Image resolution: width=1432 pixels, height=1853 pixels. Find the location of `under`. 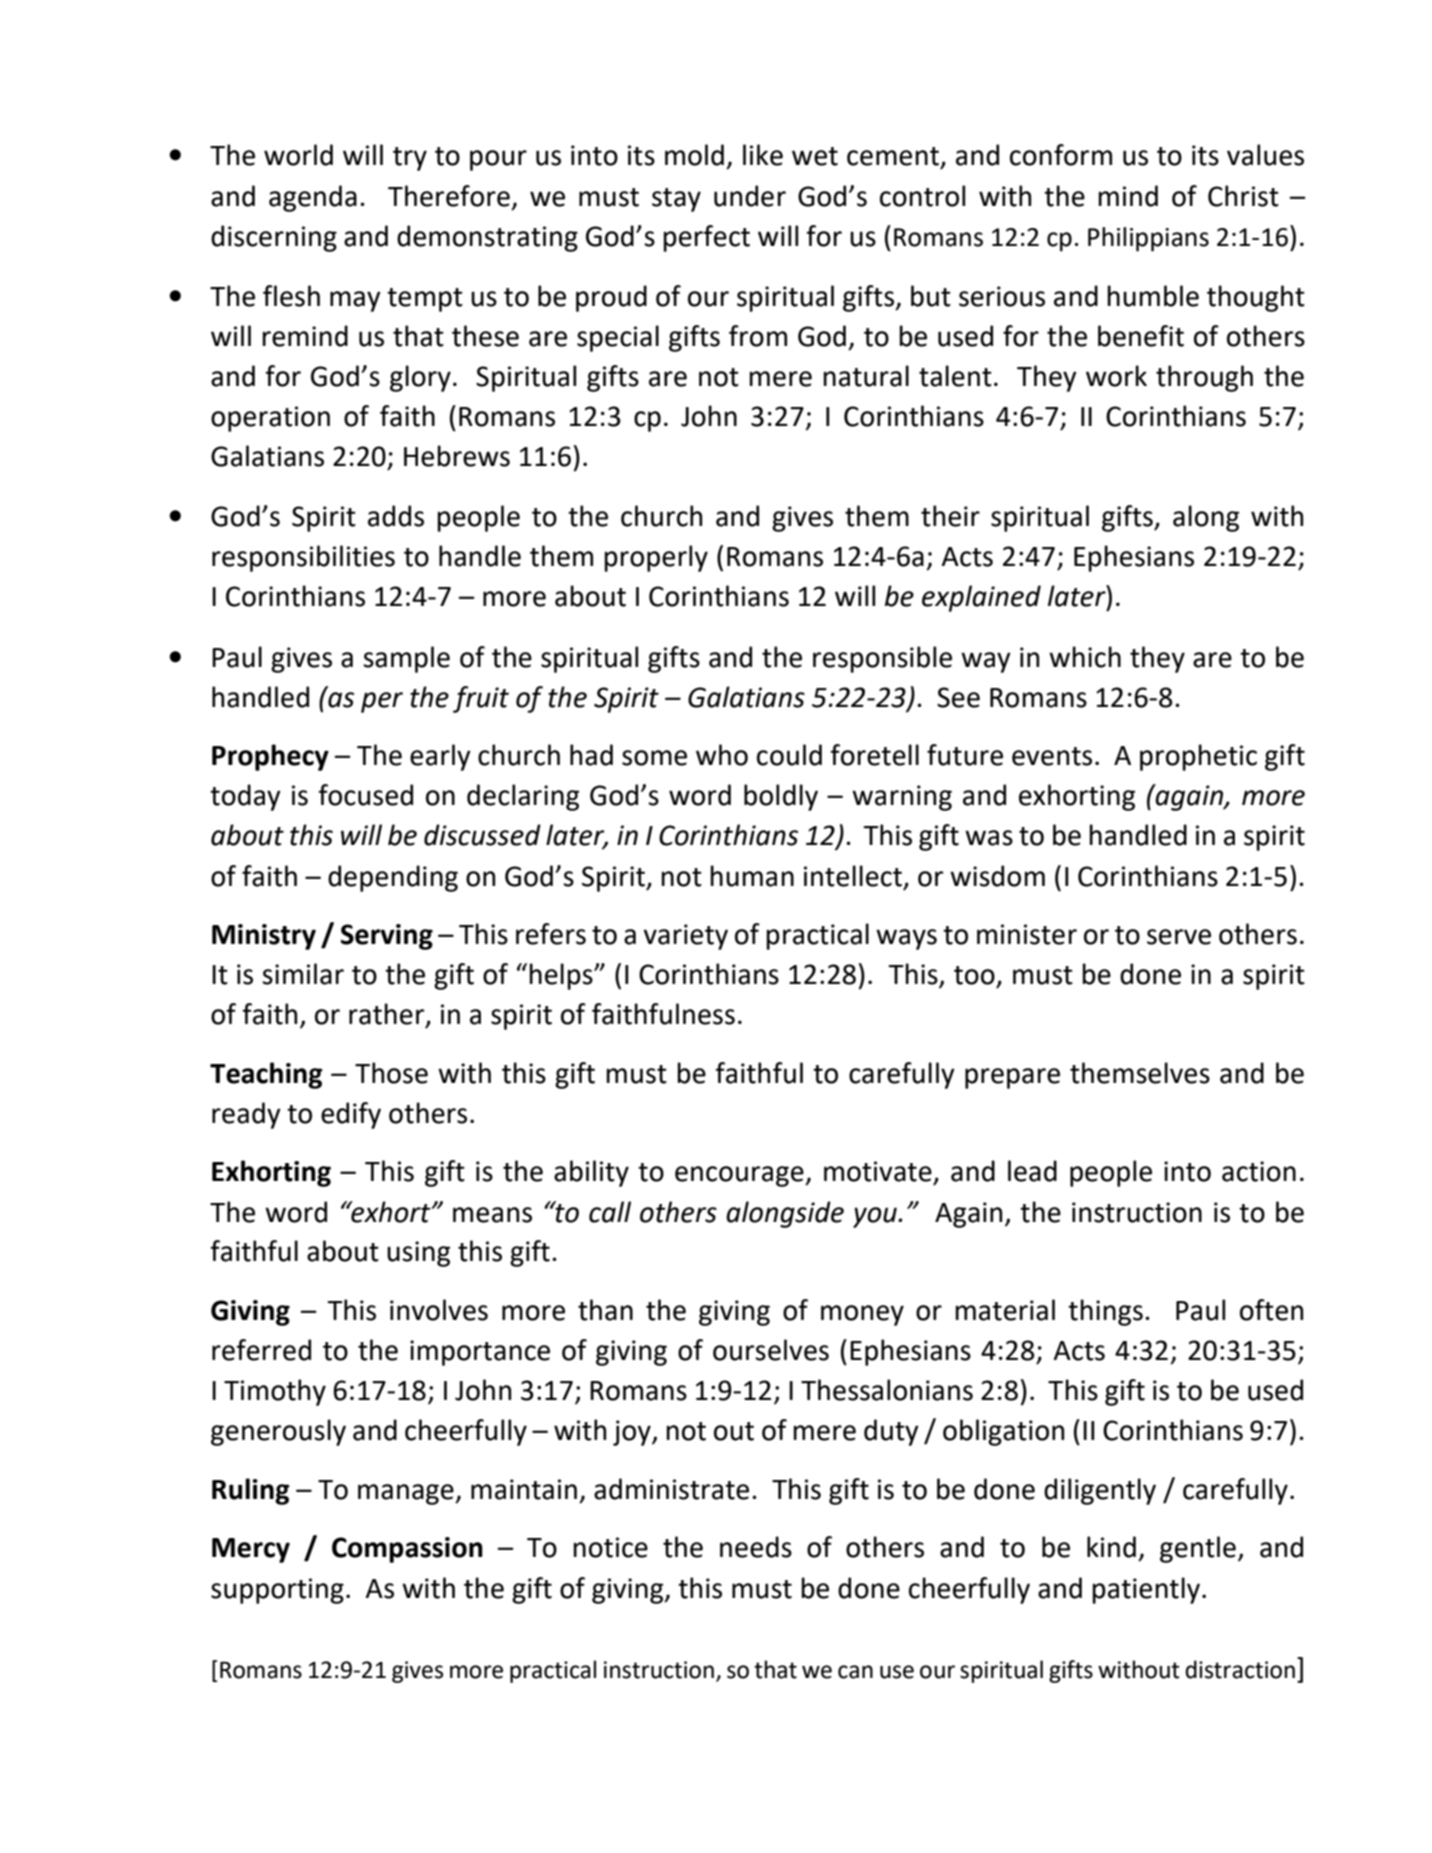

under is located at coordinates (750, 196).
